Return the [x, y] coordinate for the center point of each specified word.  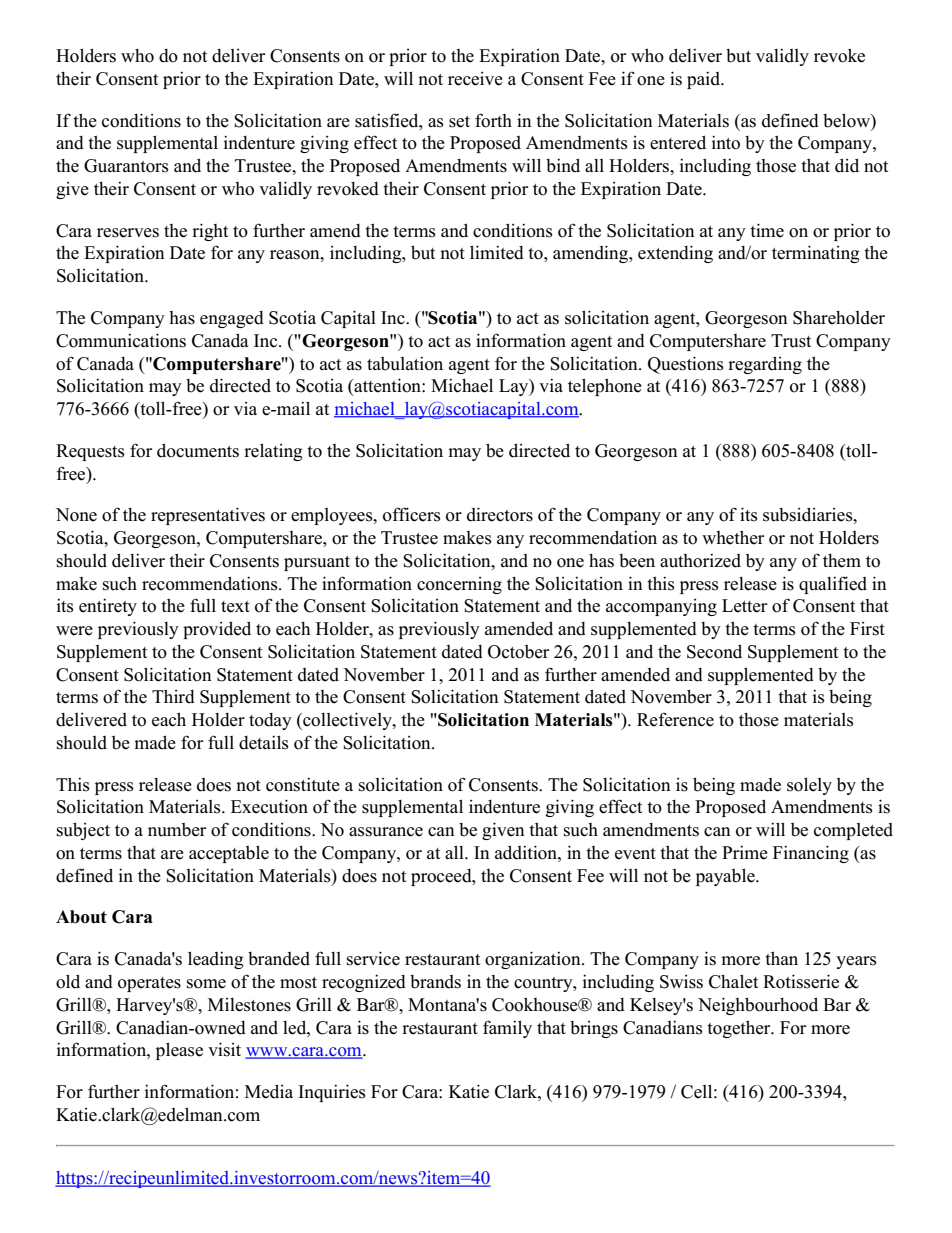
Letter [744, 606]
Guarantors [126, 166]
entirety [108, 607]
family [507, 1029]
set [459, 122]
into [726, 142]
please [179, 1051]
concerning [459, 585]
